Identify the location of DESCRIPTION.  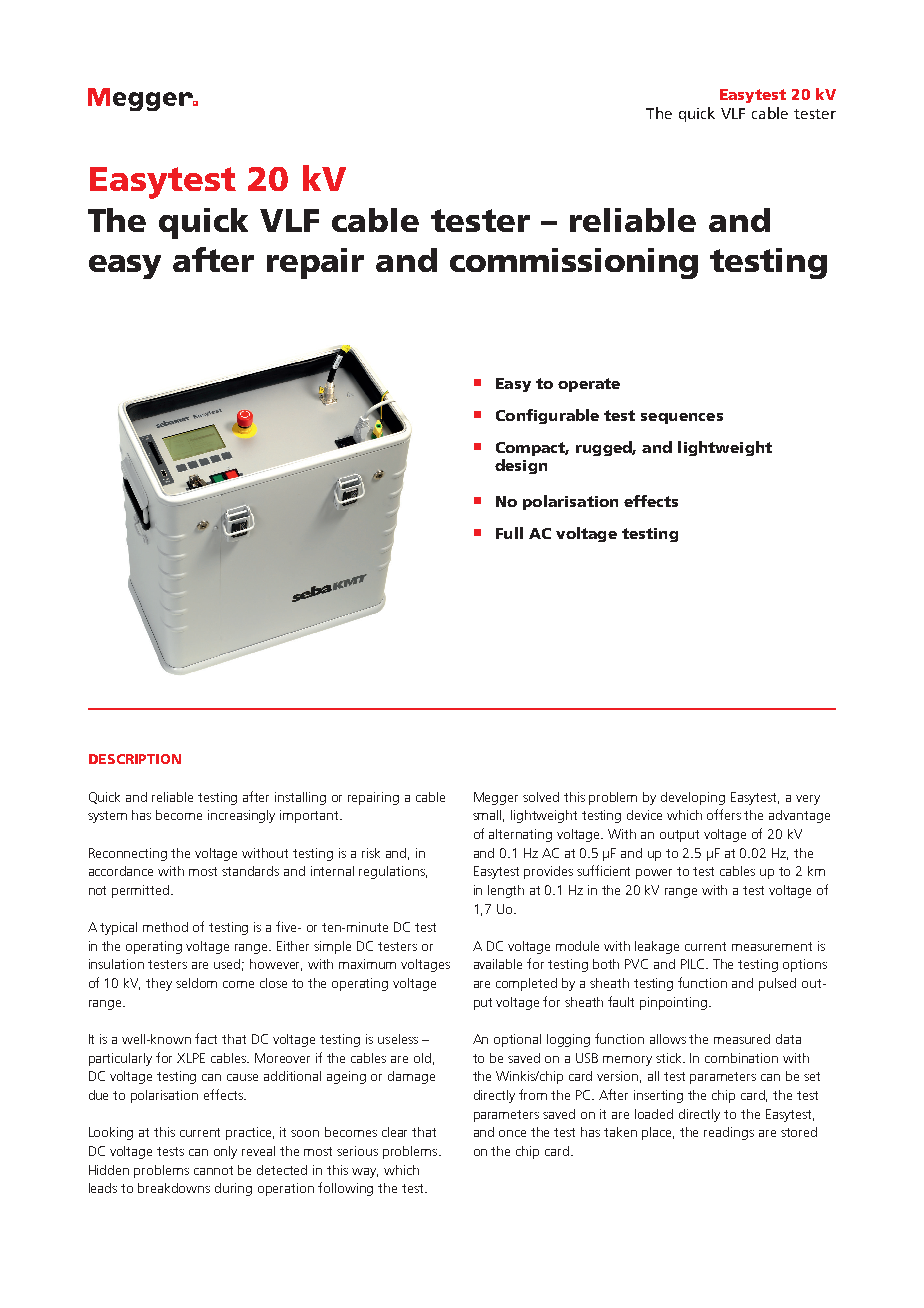
(135, 759).
